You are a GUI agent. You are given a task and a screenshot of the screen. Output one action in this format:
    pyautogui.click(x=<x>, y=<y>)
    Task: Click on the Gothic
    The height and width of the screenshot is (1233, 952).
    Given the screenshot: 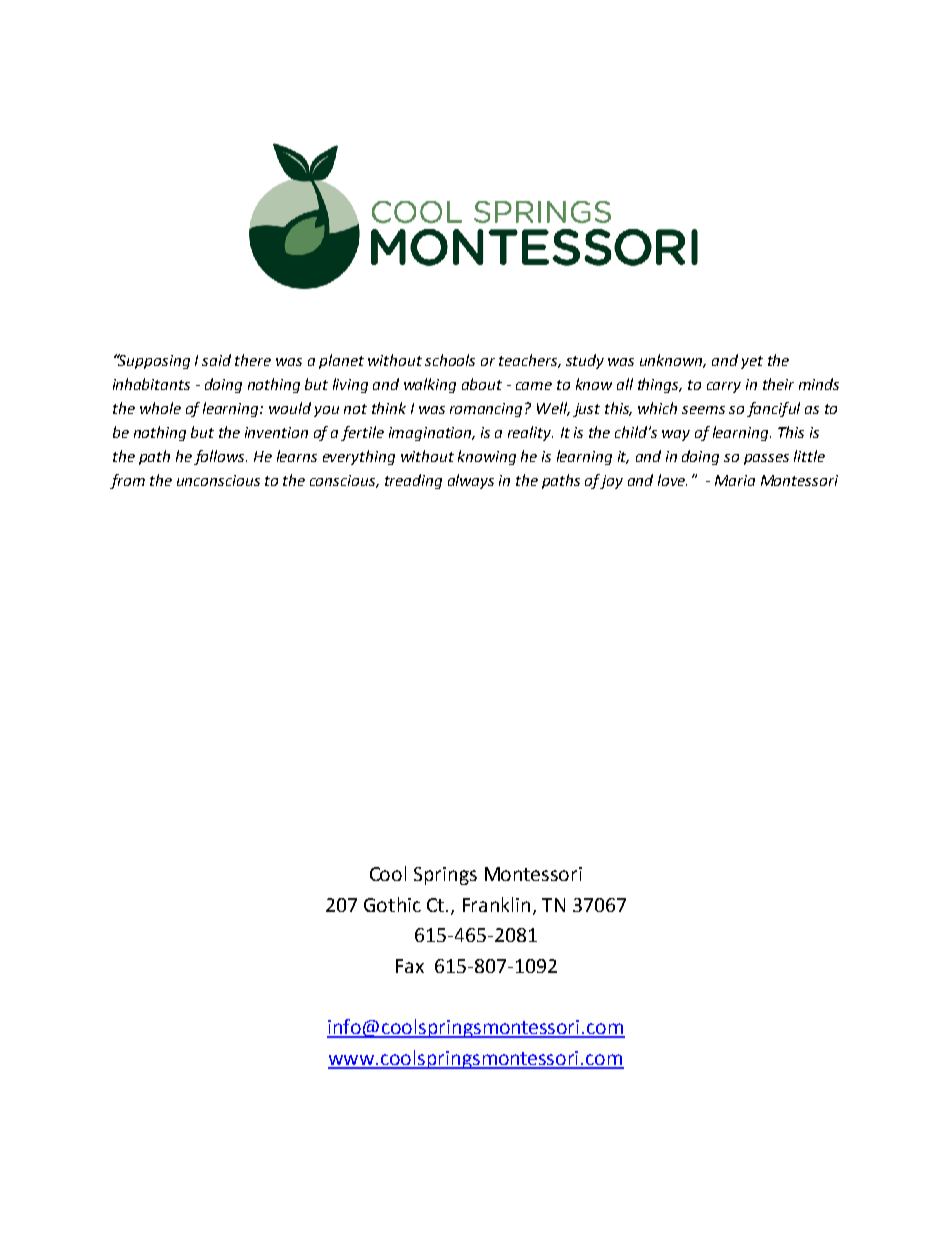 What is the action you would take?
    pyautogui.click(x=392, y=904)
